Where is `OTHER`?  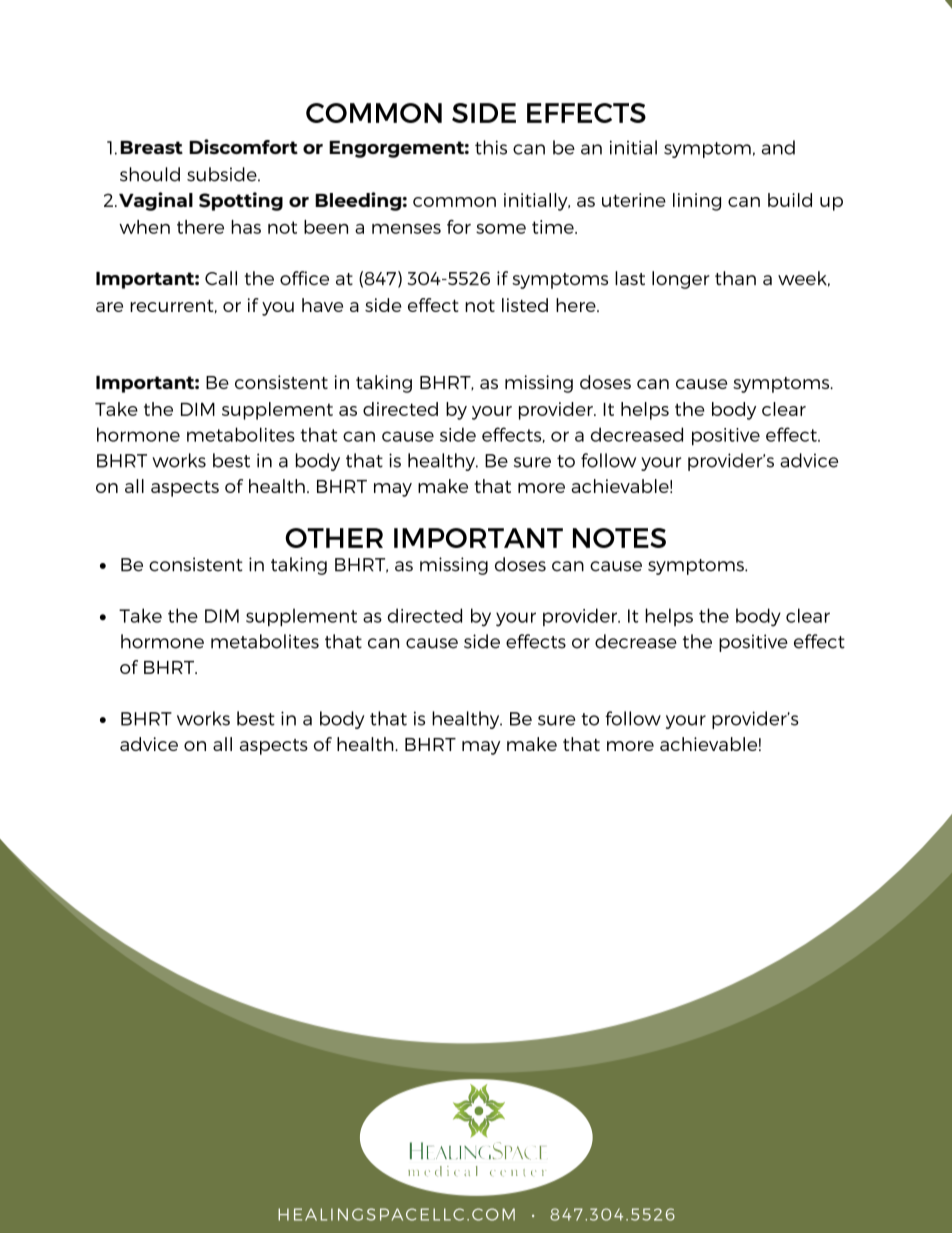
OTHER is located at coordinates (334, 538).
